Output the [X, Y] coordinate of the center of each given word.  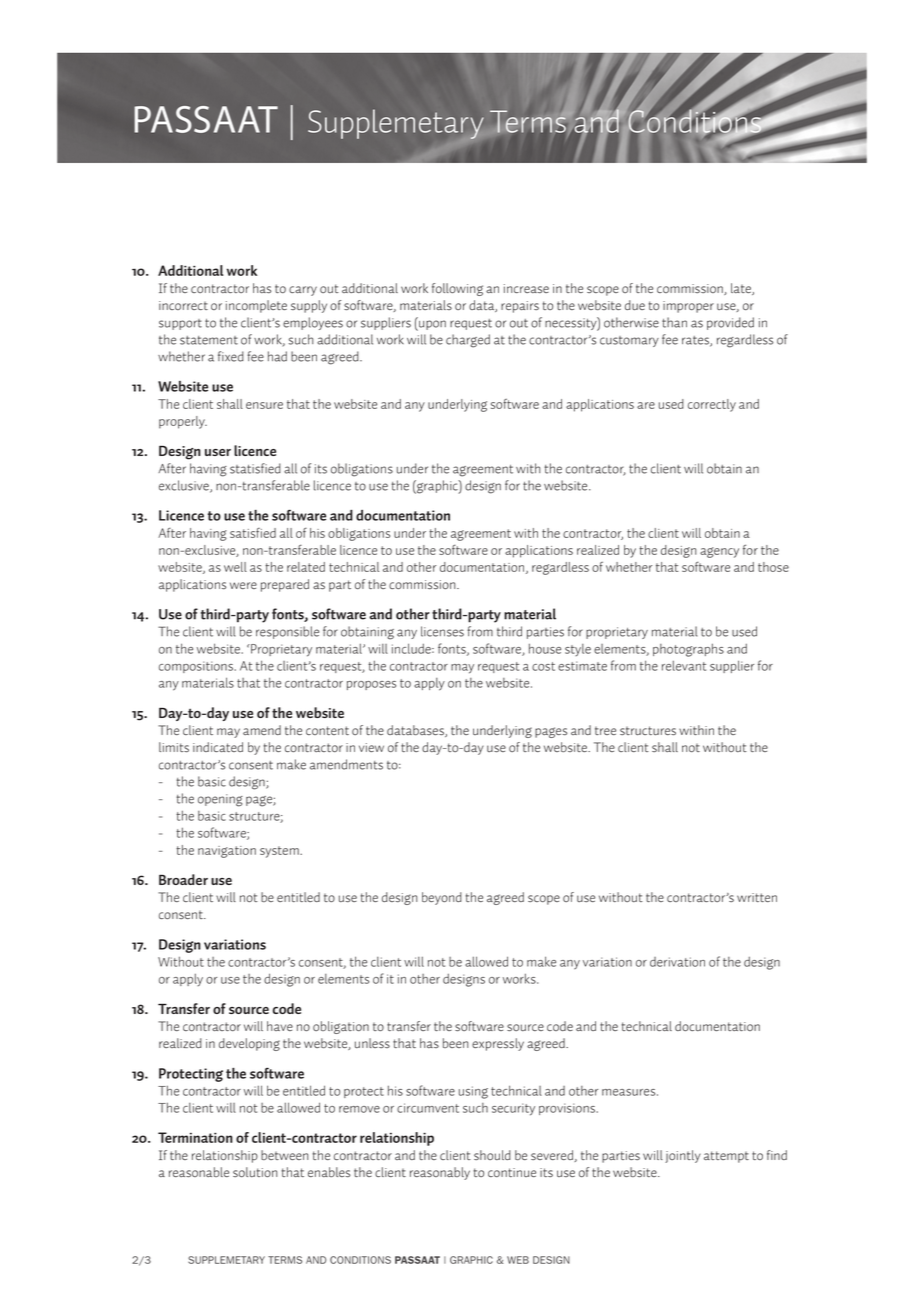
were [243, 585]
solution [255, 1172]
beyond [442, 898]
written [757, 897]
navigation [227, 852]
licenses [442, 631]
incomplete [256, 306]
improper [688, 307]
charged [468, 341]
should [492, 1155]
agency [719, 552]
